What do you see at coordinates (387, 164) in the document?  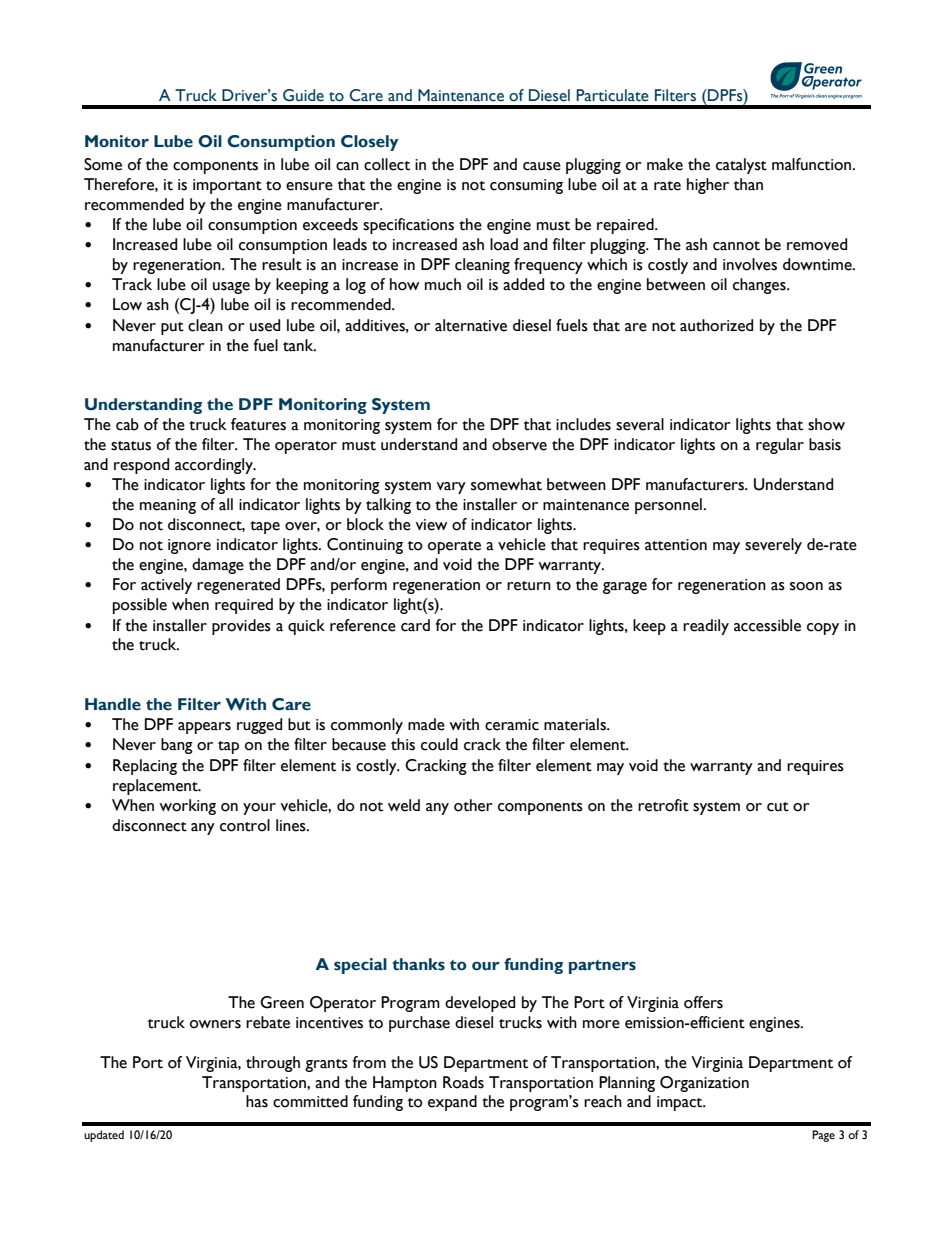 I see `collect` at bounding box center [387, 164].
